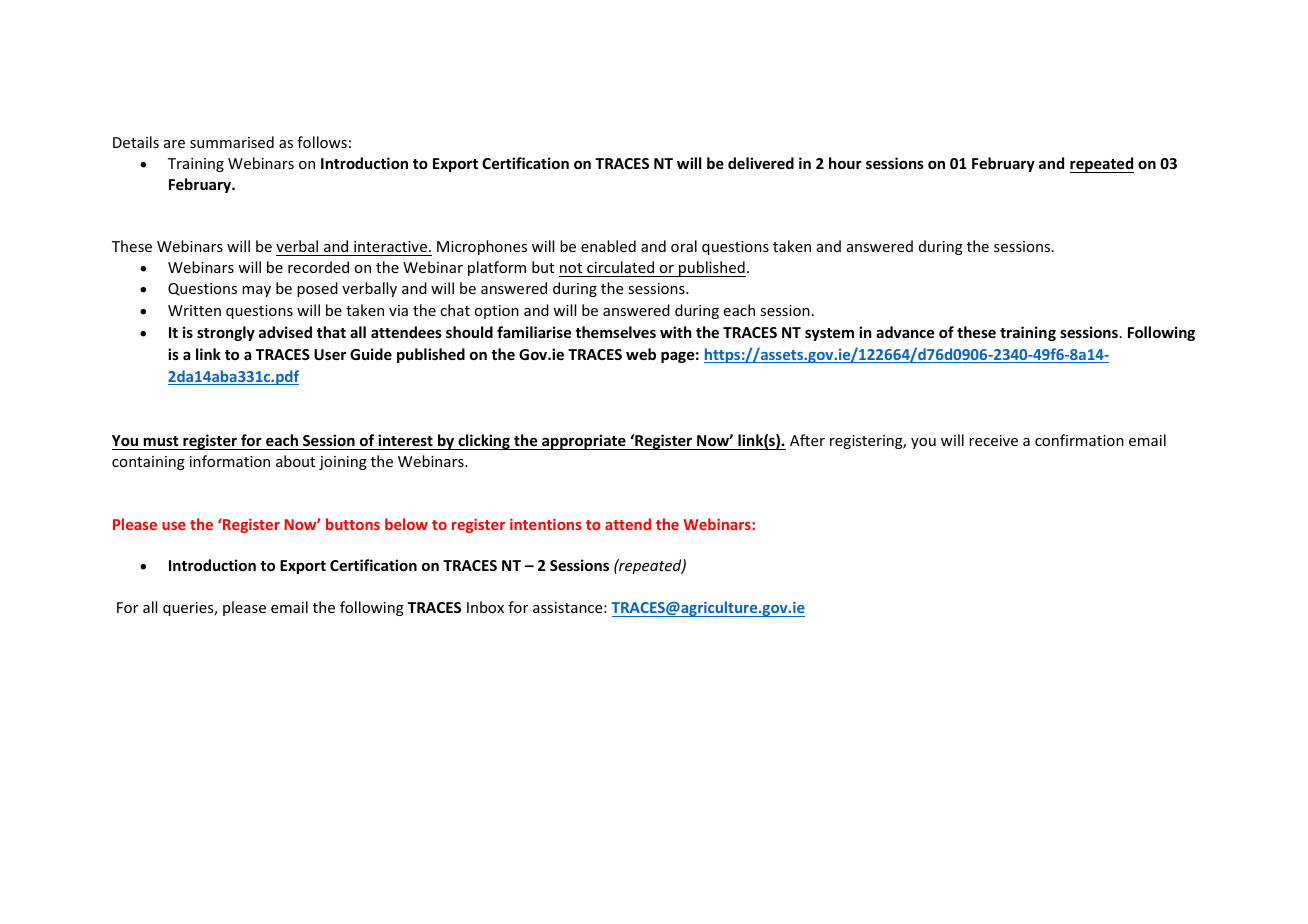  What do you see at coordinates (905, 332) in the screenshot?
I see `advance` at bounding box center [905, 332].
